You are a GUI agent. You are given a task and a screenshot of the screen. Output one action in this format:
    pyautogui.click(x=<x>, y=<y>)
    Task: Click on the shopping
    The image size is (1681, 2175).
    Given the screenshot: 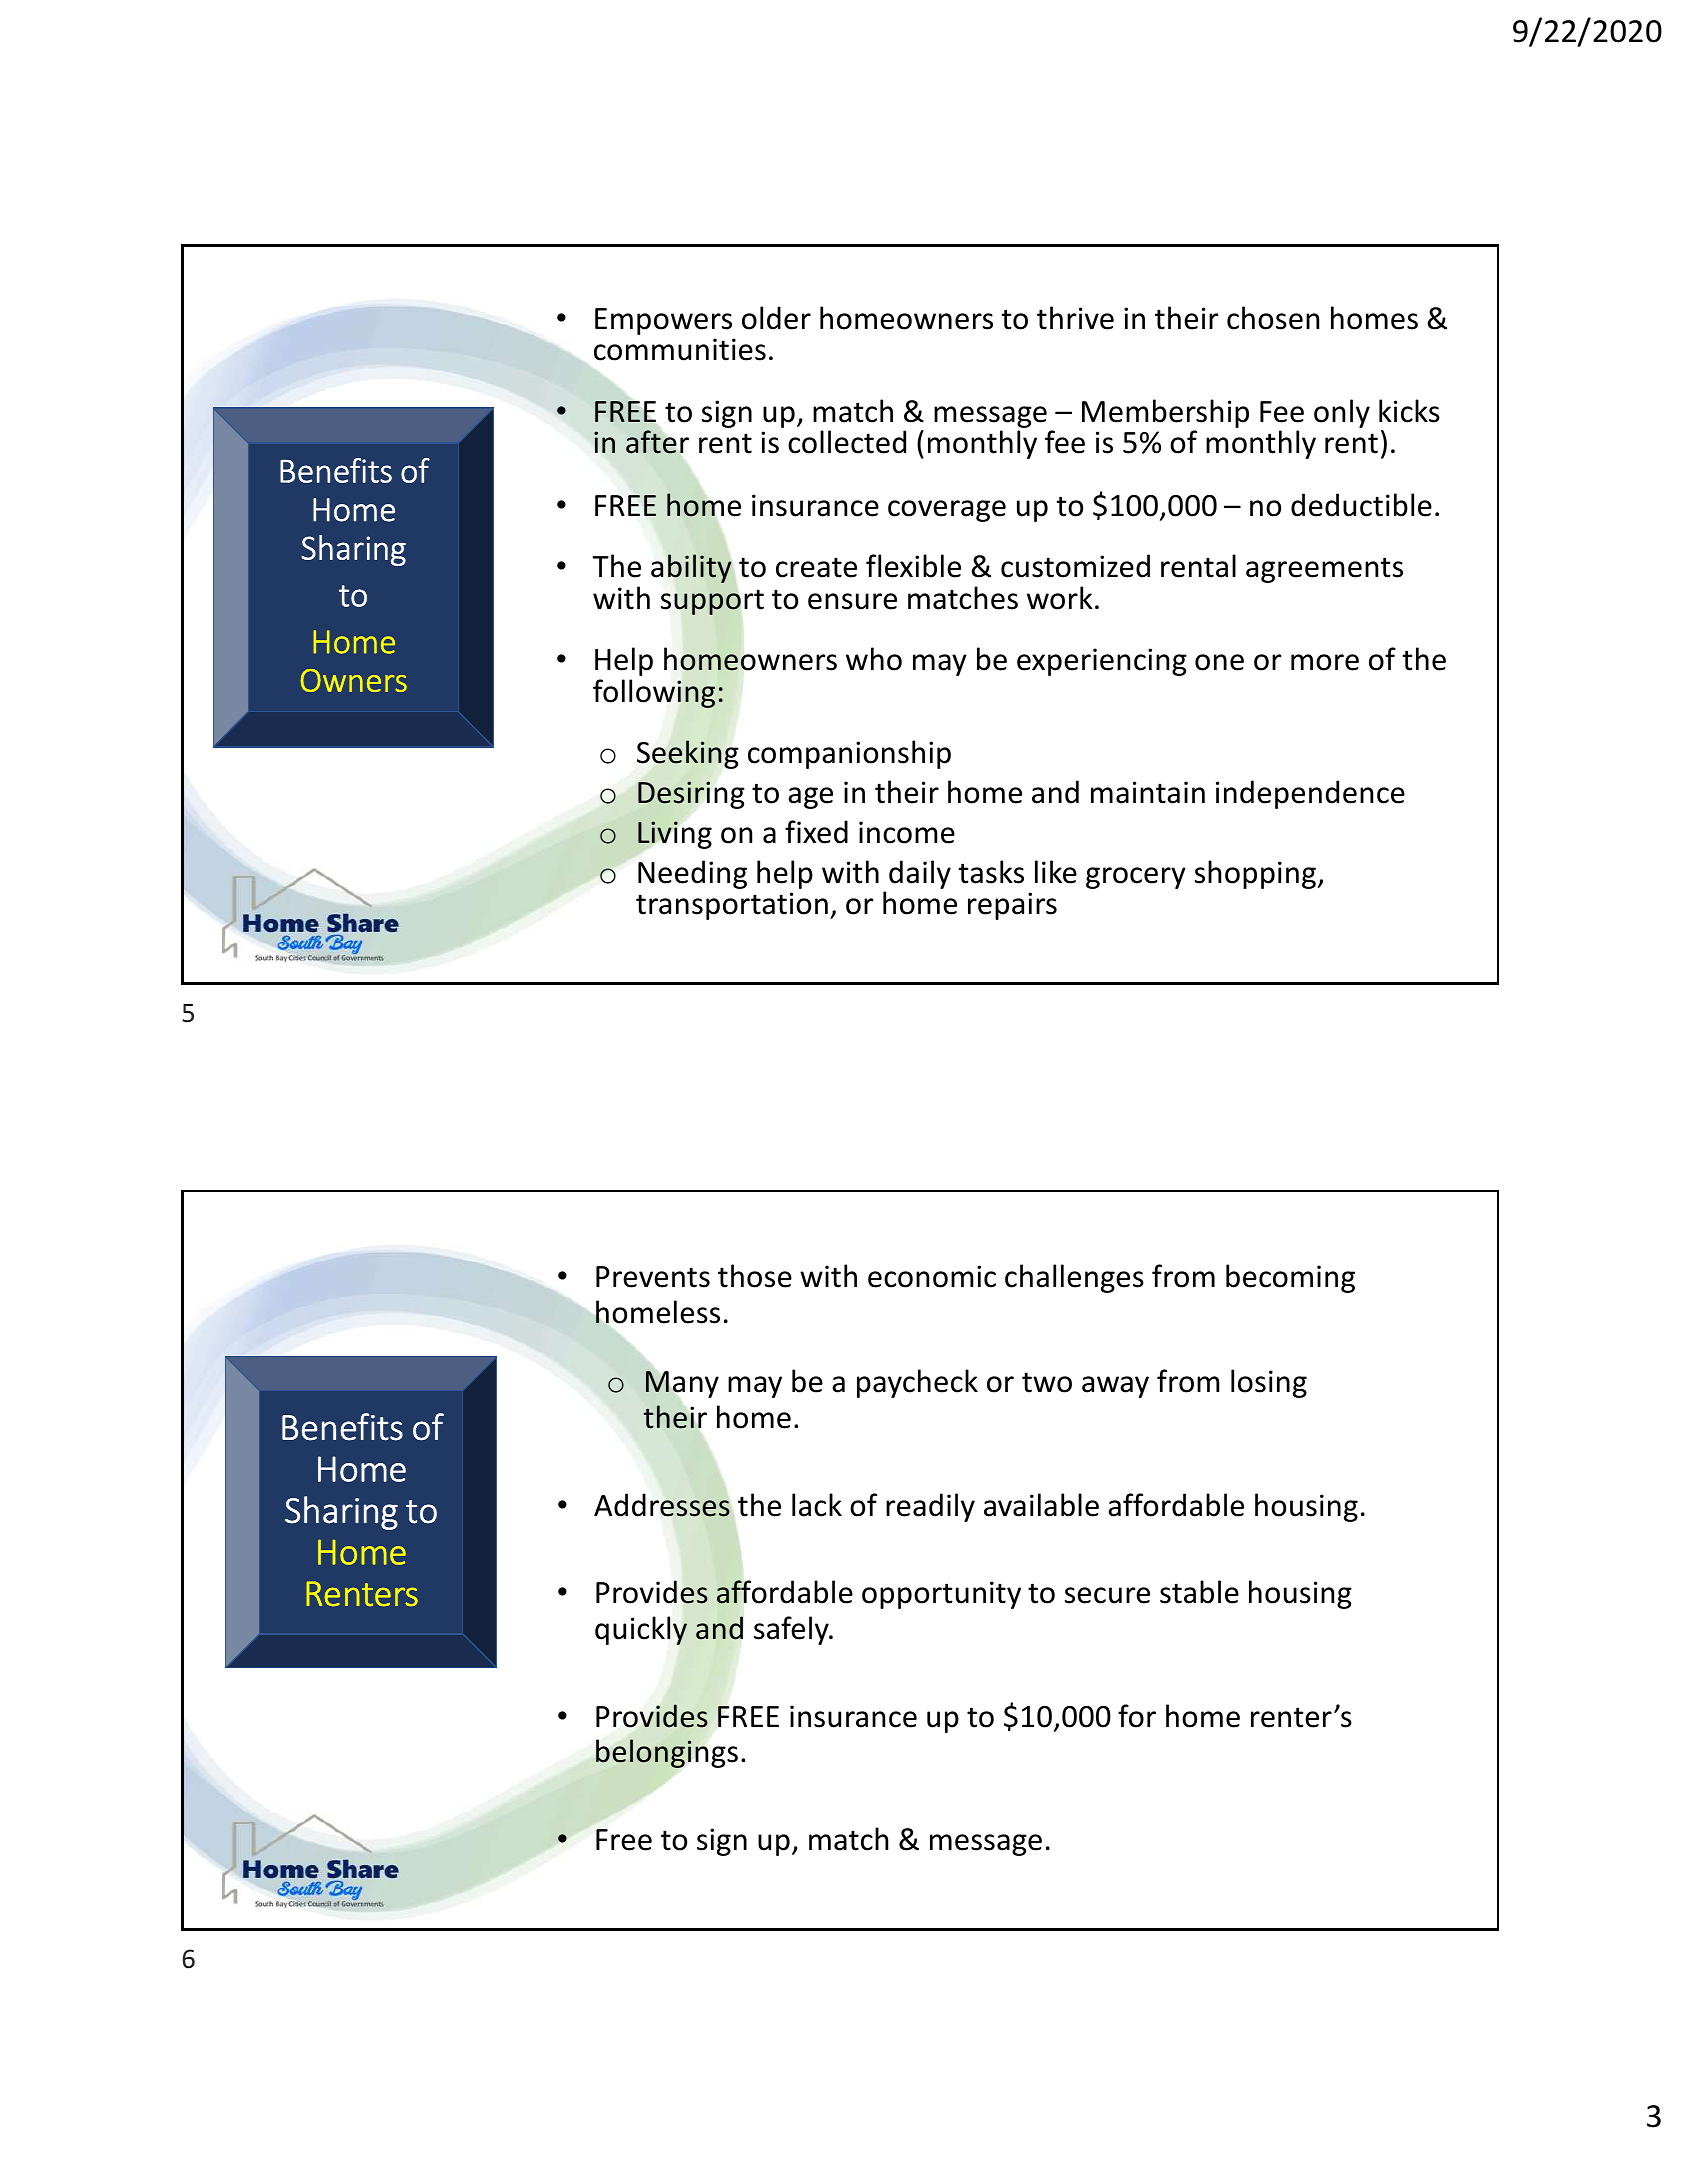 What is the action you would take?
    pyautogui.click(x=1255, y=874)
